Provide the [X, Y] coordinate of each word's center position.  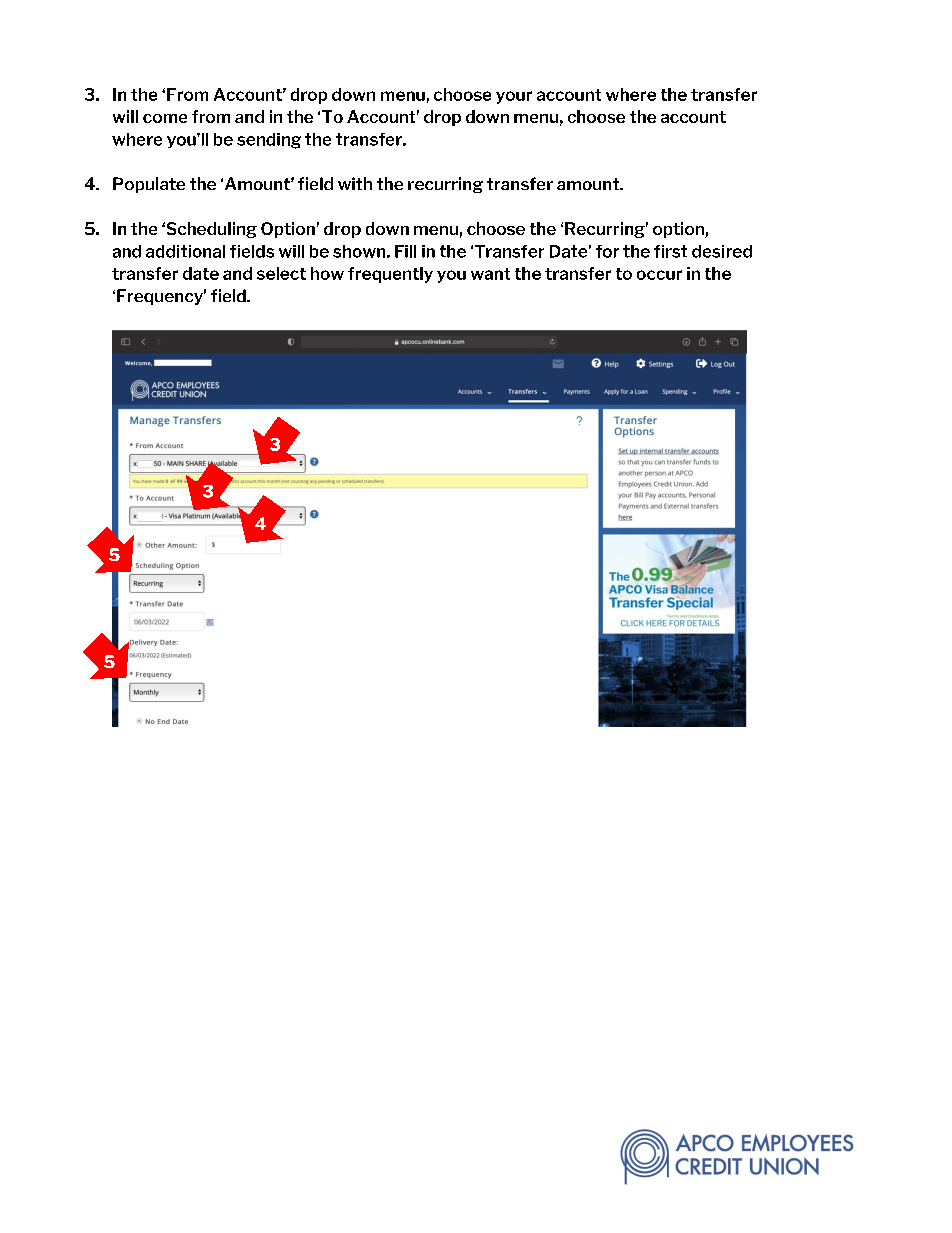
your [514, 97]
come [165, 118]
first [670, 251]
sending [269, 141]
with [355, 183]
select [281, 273]
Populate [149, 185]
